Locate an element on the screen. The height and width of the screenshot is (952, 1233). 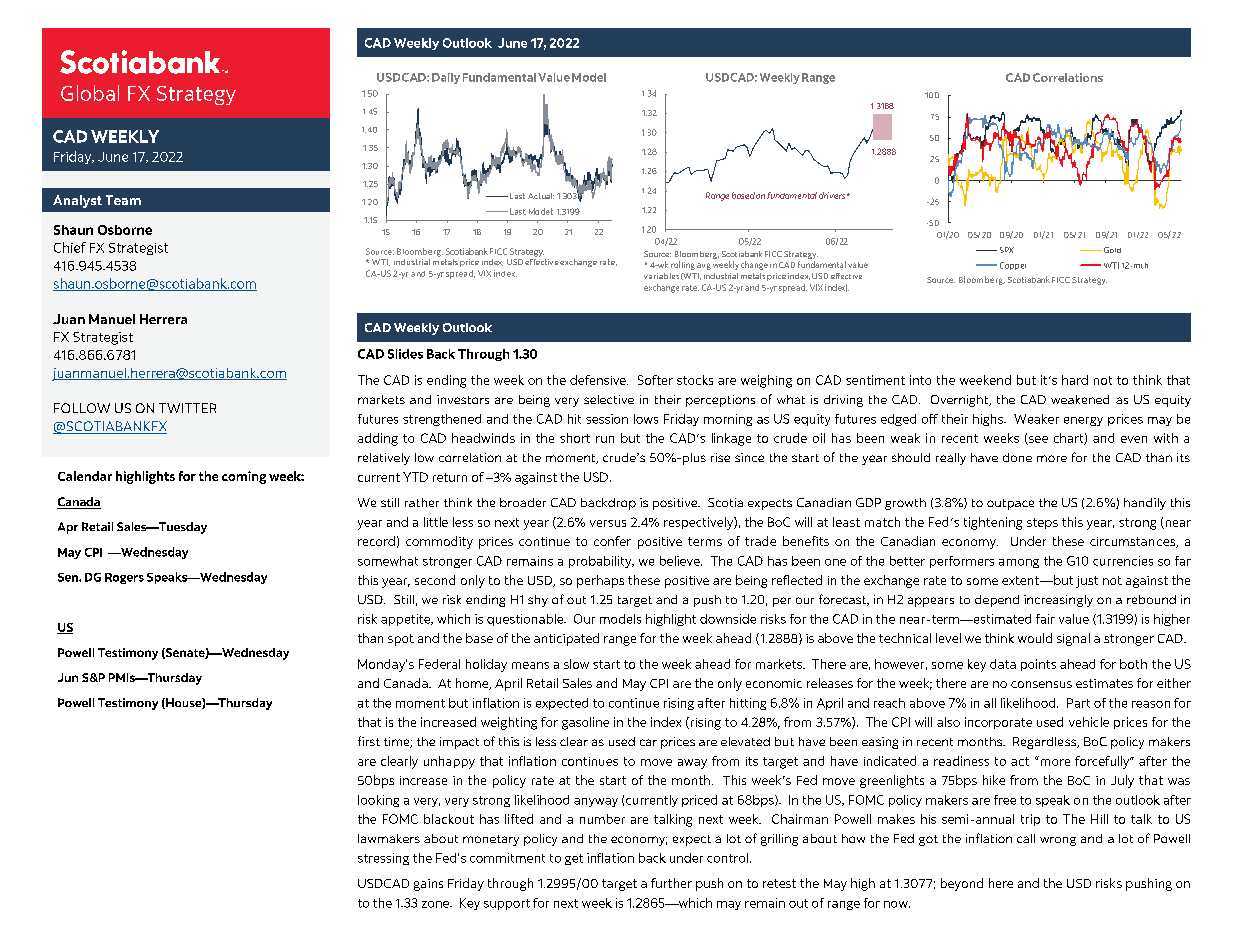
consensus is located at coordinates (1041, 684).
